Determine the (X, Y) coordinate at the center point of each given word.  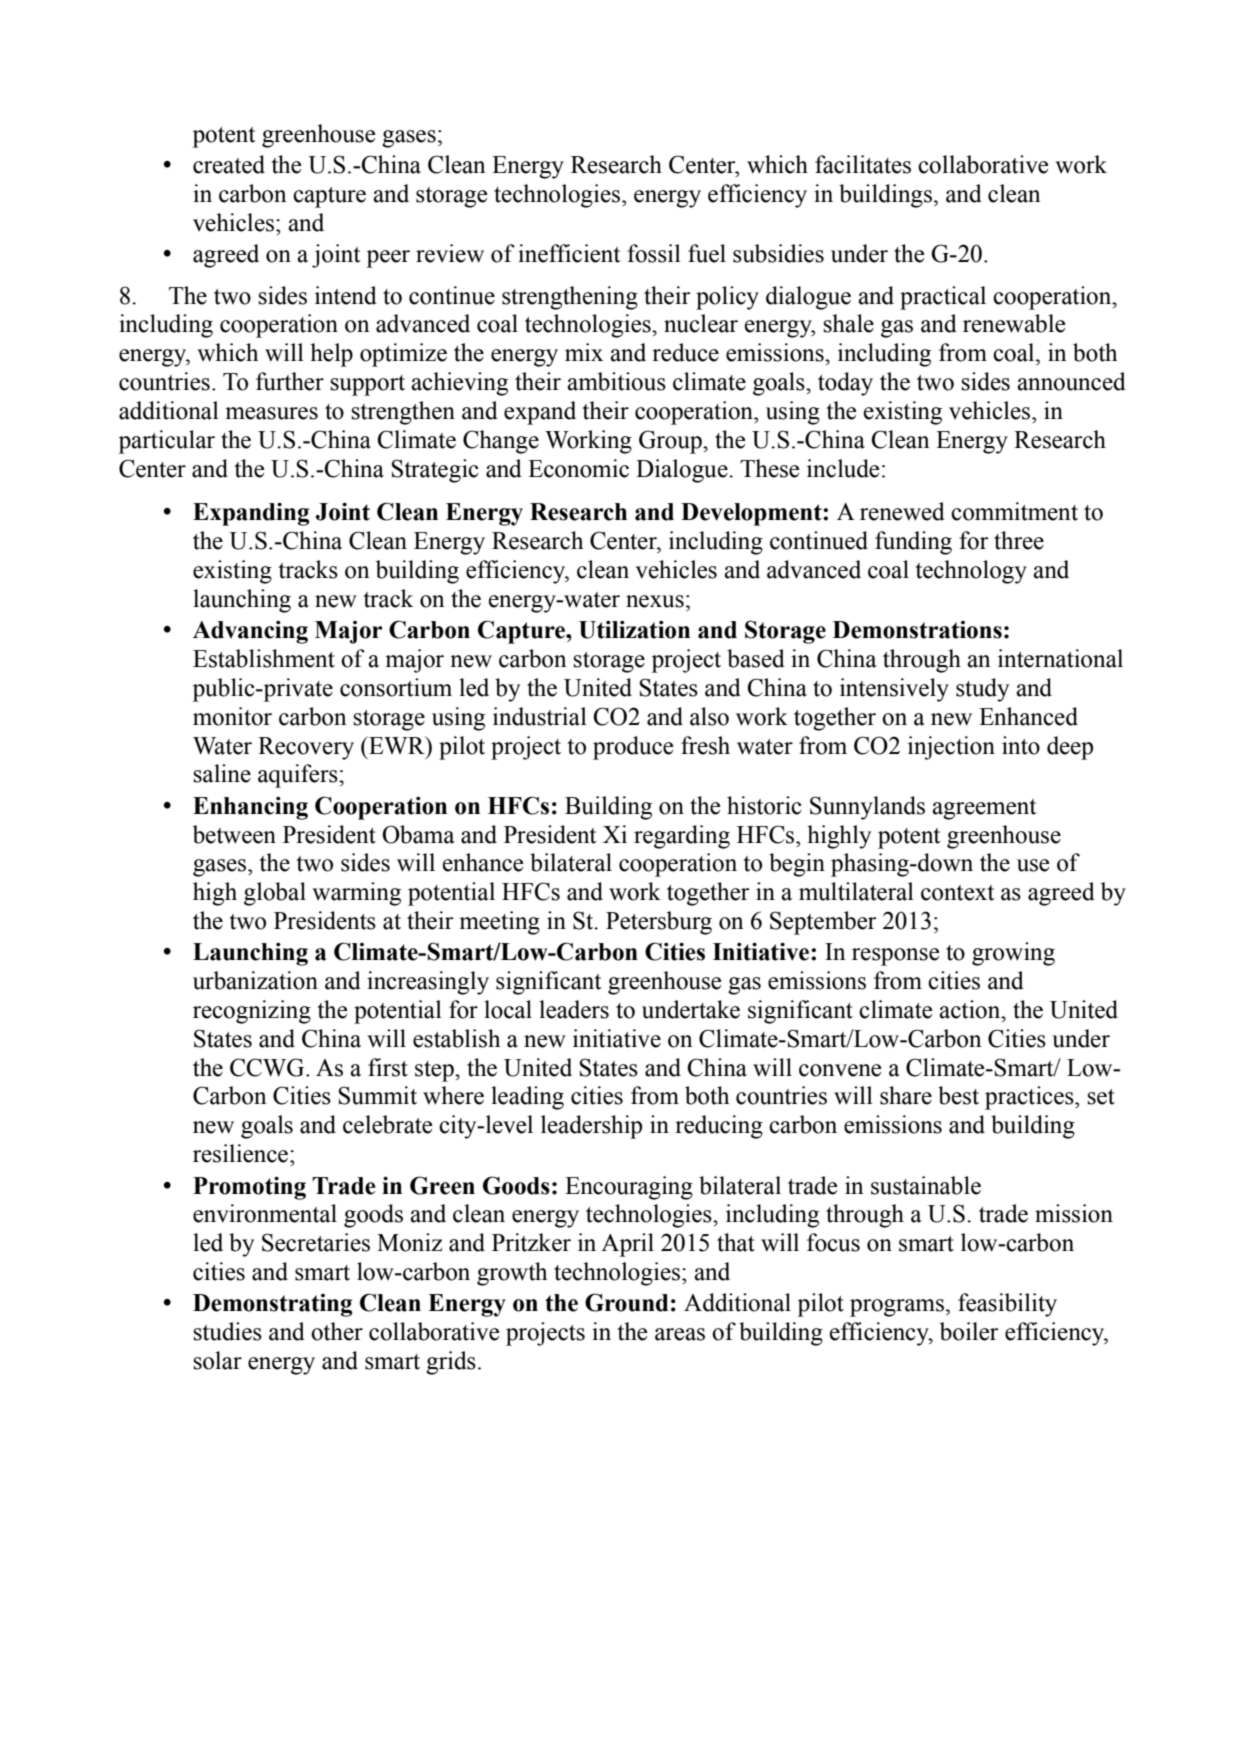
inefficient (569, 253)
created (229, 164)
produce (633, 748)
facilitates (863, 164)
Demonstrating (272, 1305)
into (1021, 745)
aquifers (299, 776)
